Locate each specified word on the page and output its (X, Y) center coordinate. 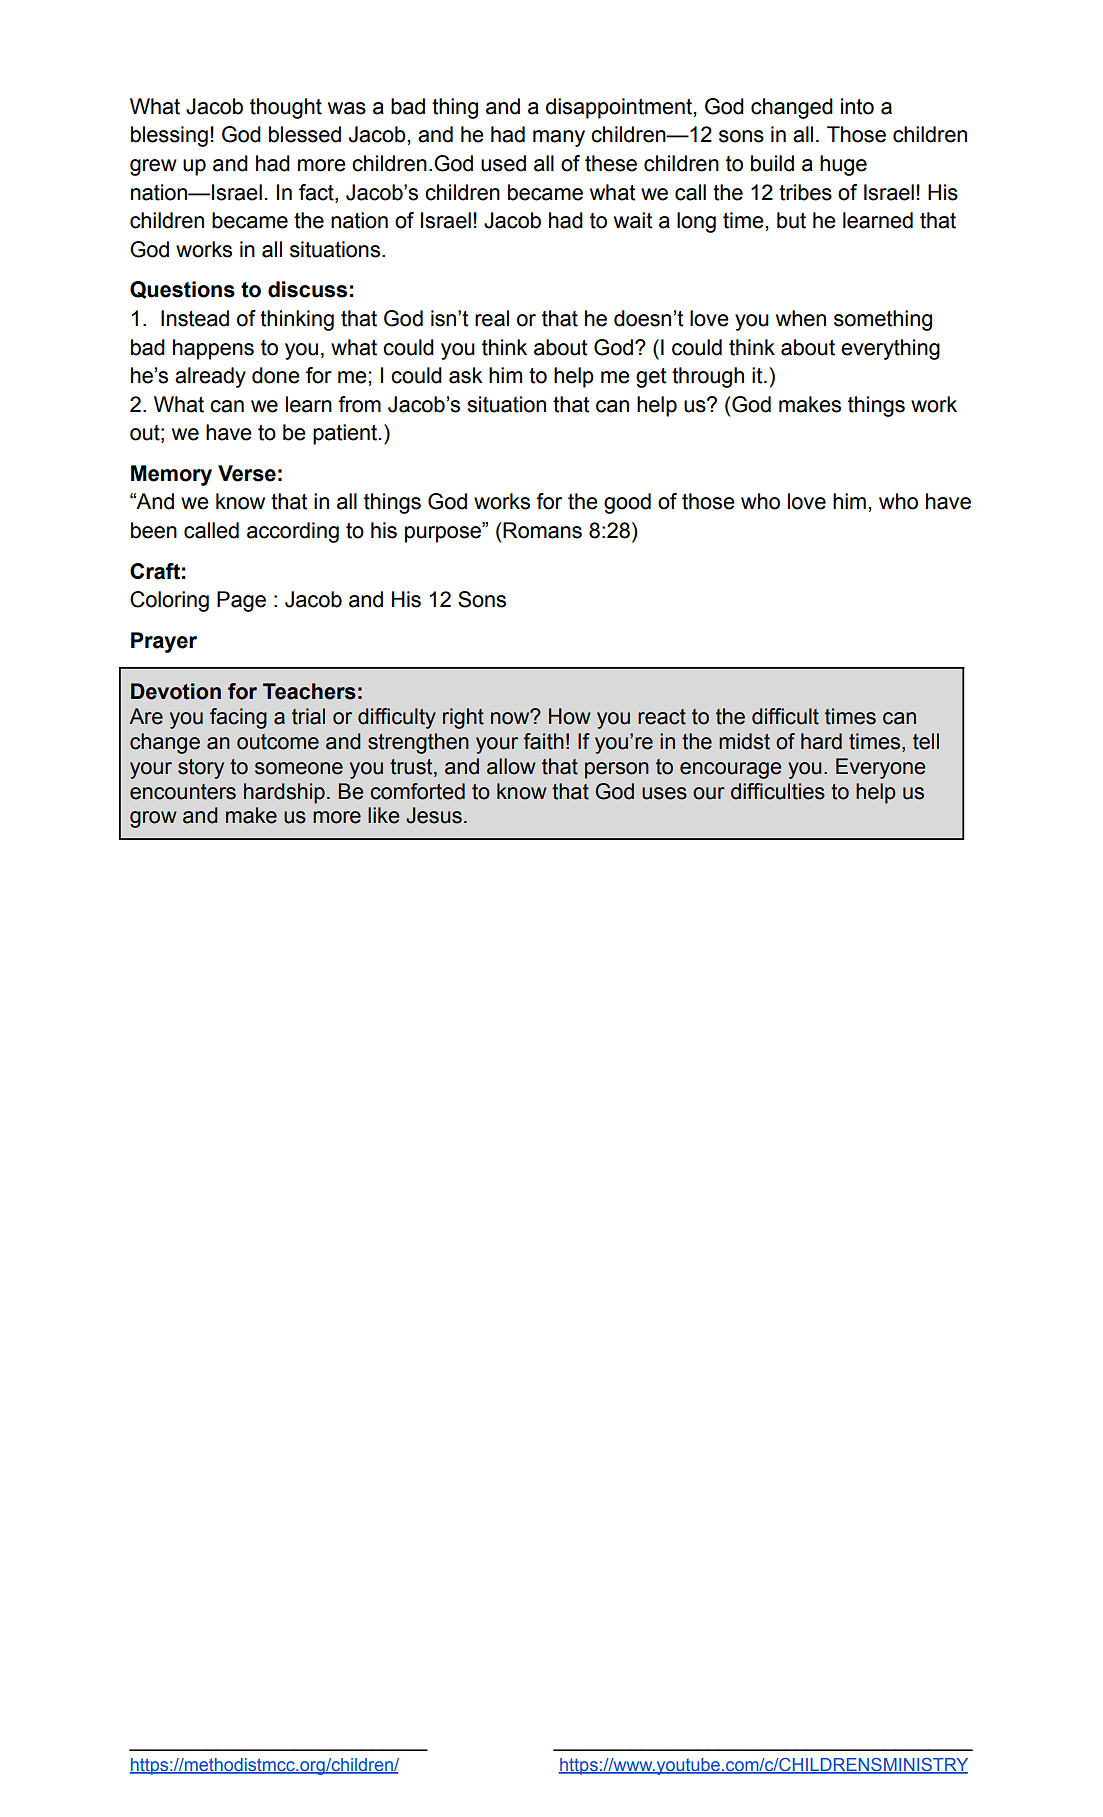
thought (286, 108)
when (801, 318)
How (570, 716)
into (857, 106)
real (492, 318)
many (559, 138)
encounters (183, 792)
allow (511, 766)
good (627, 503)
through (708, 377)
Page (241, 601)
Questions (182, 290)
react (662, 717)
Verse (247, 473)
